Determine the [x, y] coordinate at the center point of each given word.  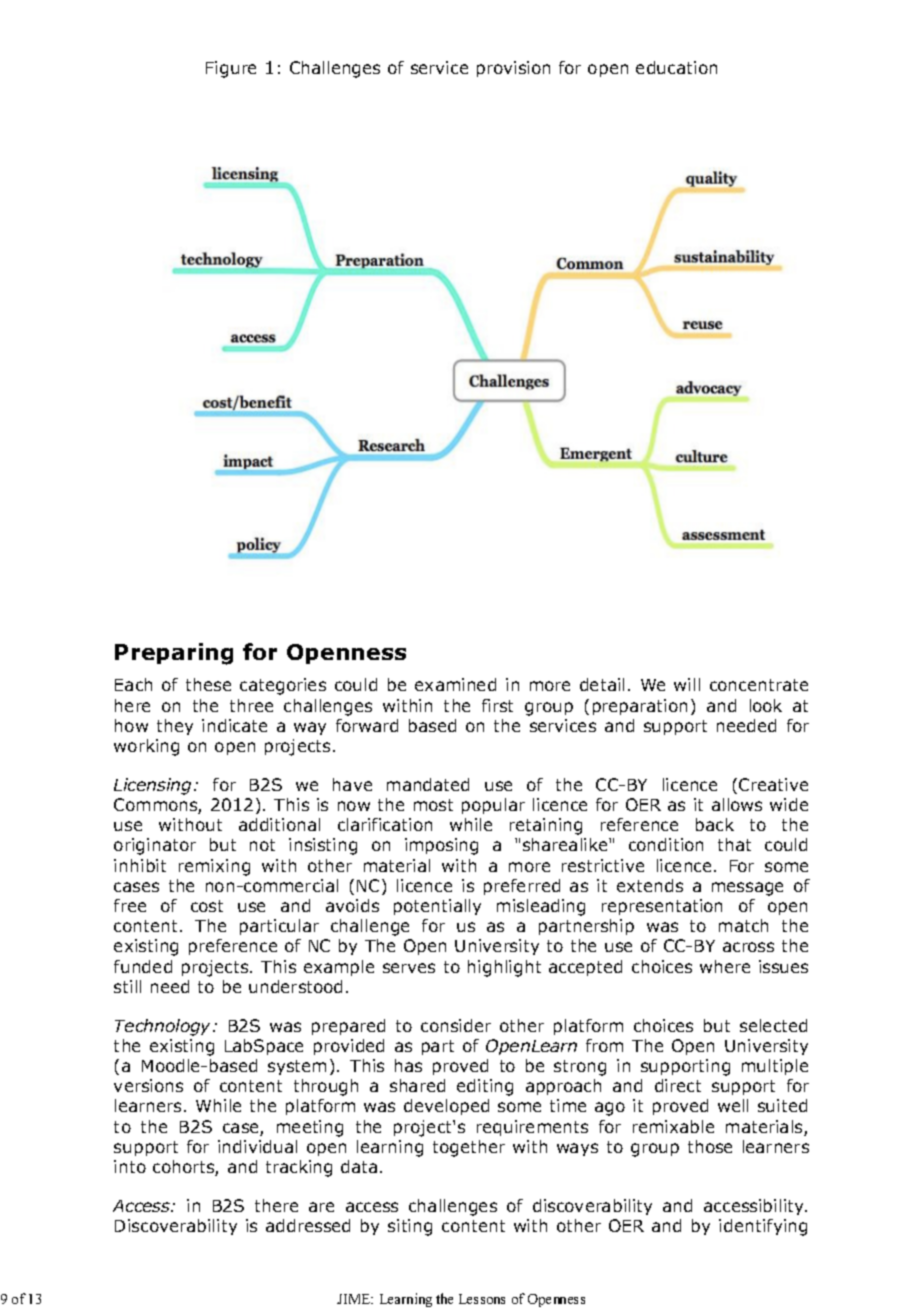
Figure [231, 69]
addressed [308, 1225]
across [748, 947]
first [497, 705]
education [676, 67]
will [687, 684]
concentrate [759, 685]
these [208, 684]
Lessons [482, 1299]
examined [455, 684]
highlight [504, 968]
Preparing [174, 654]
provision [513, 69]
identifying [763, 1227]
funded [143, 966]
